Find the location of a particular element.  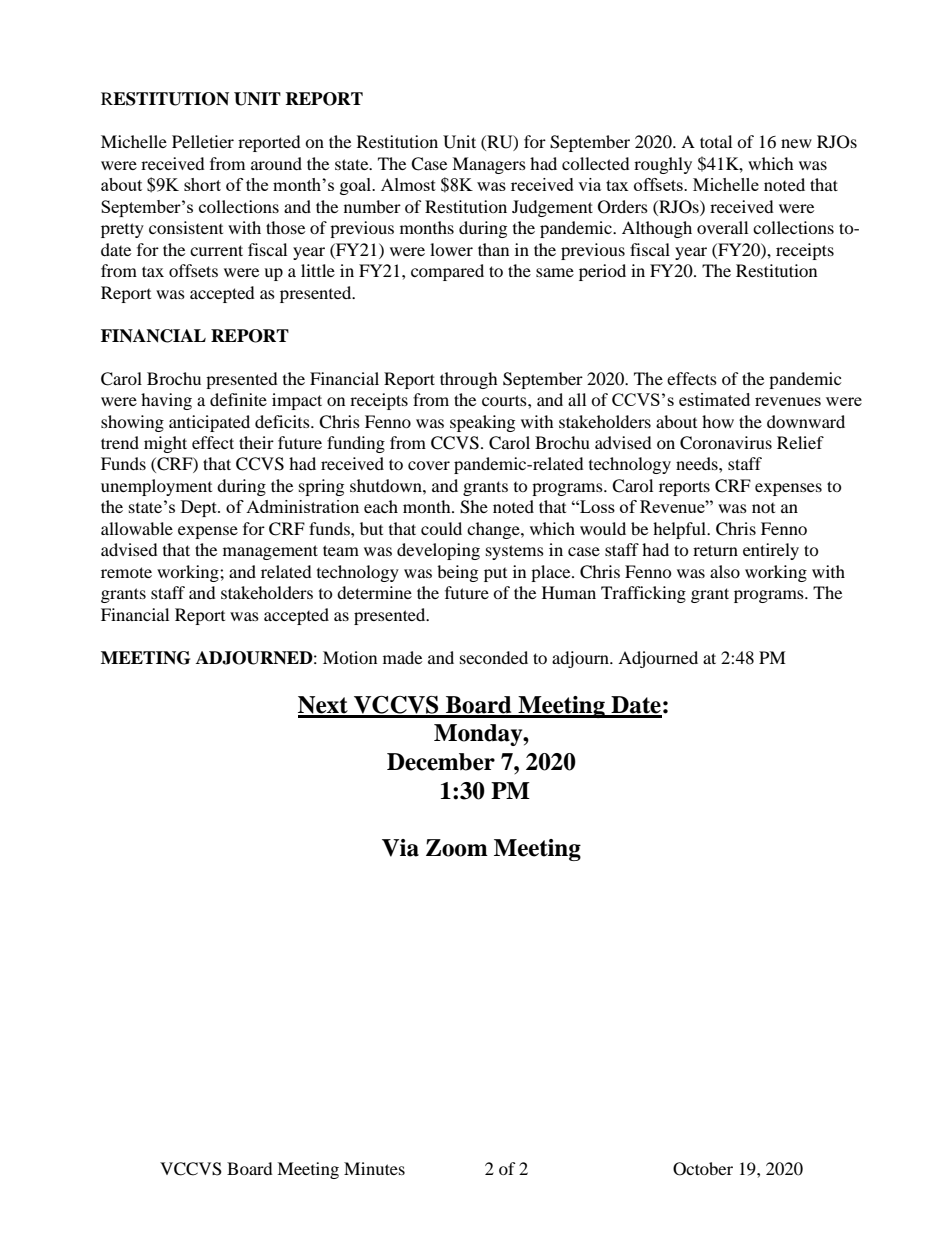

being is located at coordinates (457, 573).
